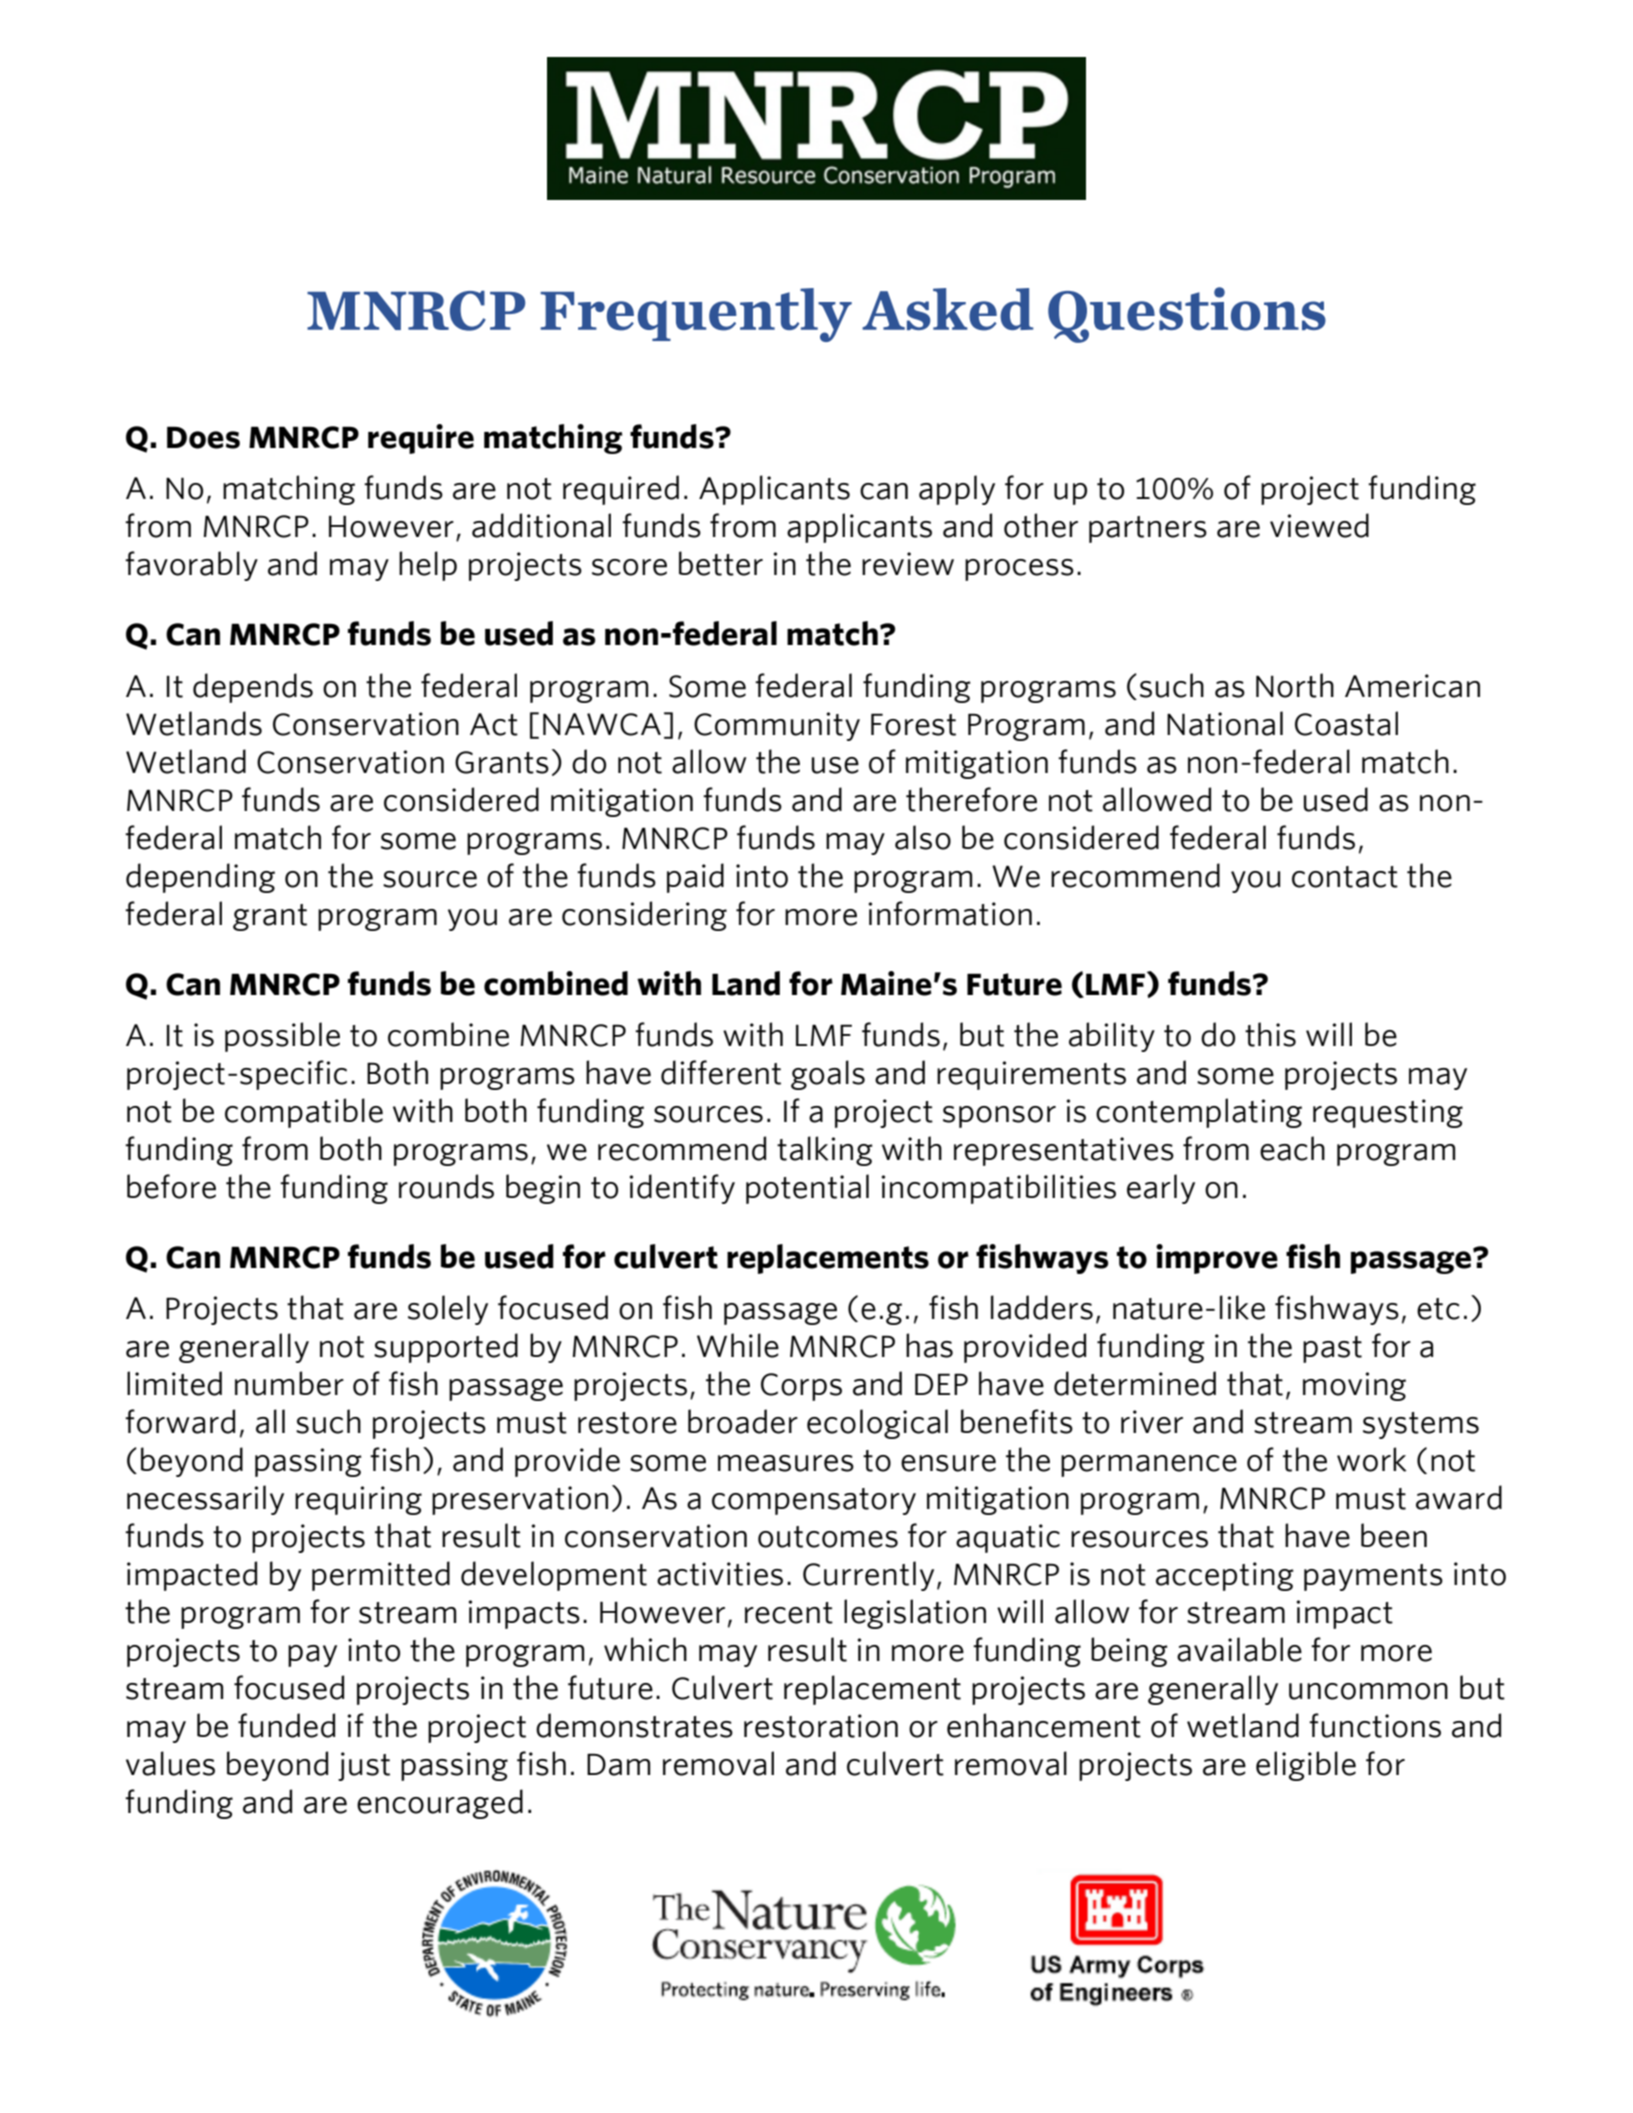  I want to click on possible, so click(282, 1037).
